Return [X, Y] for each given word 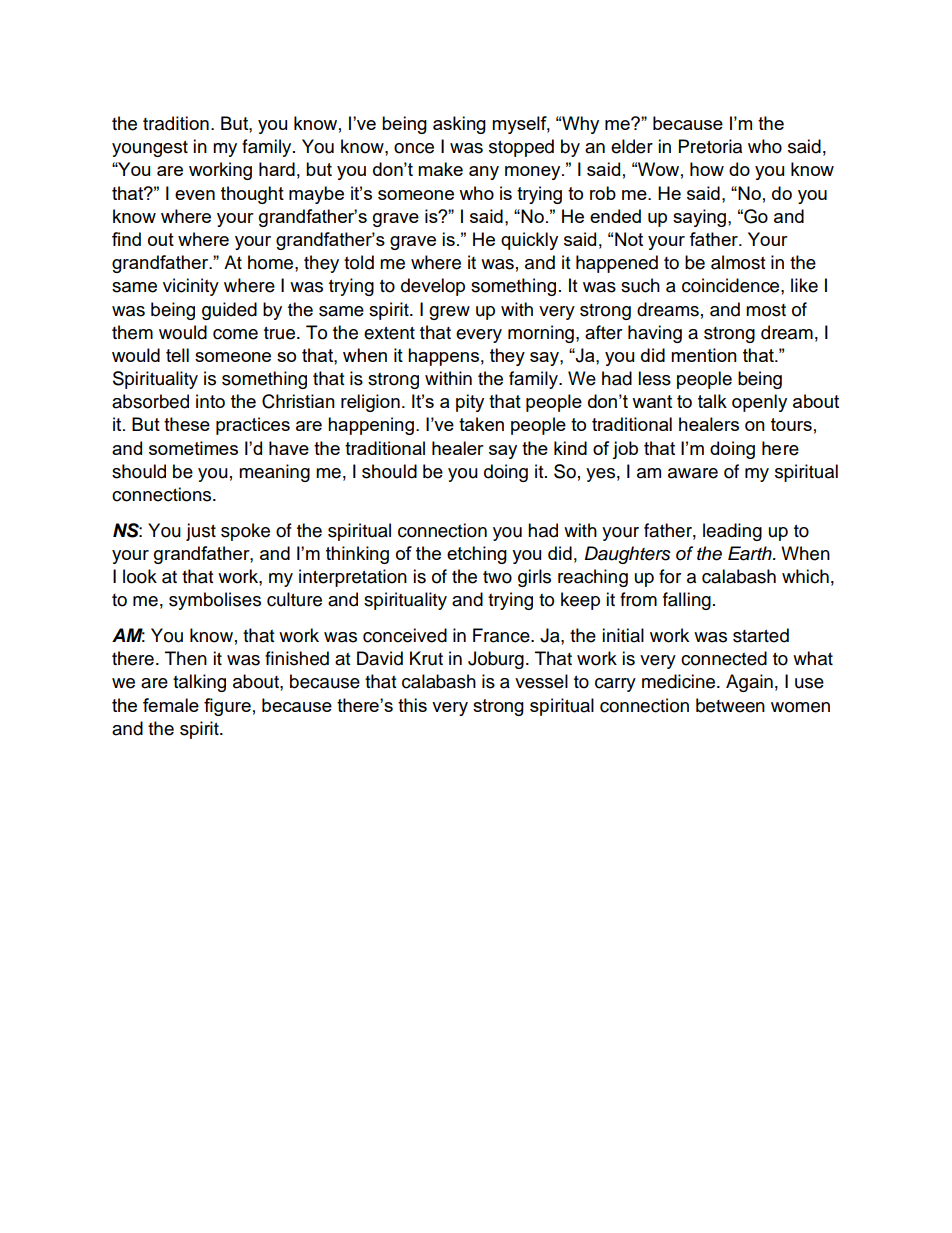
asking [459, 125]
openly [759, 403]
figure [227, 707]
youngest [150, 149]
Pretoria [710, 146]
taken [481, 424]
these [187, 424]
